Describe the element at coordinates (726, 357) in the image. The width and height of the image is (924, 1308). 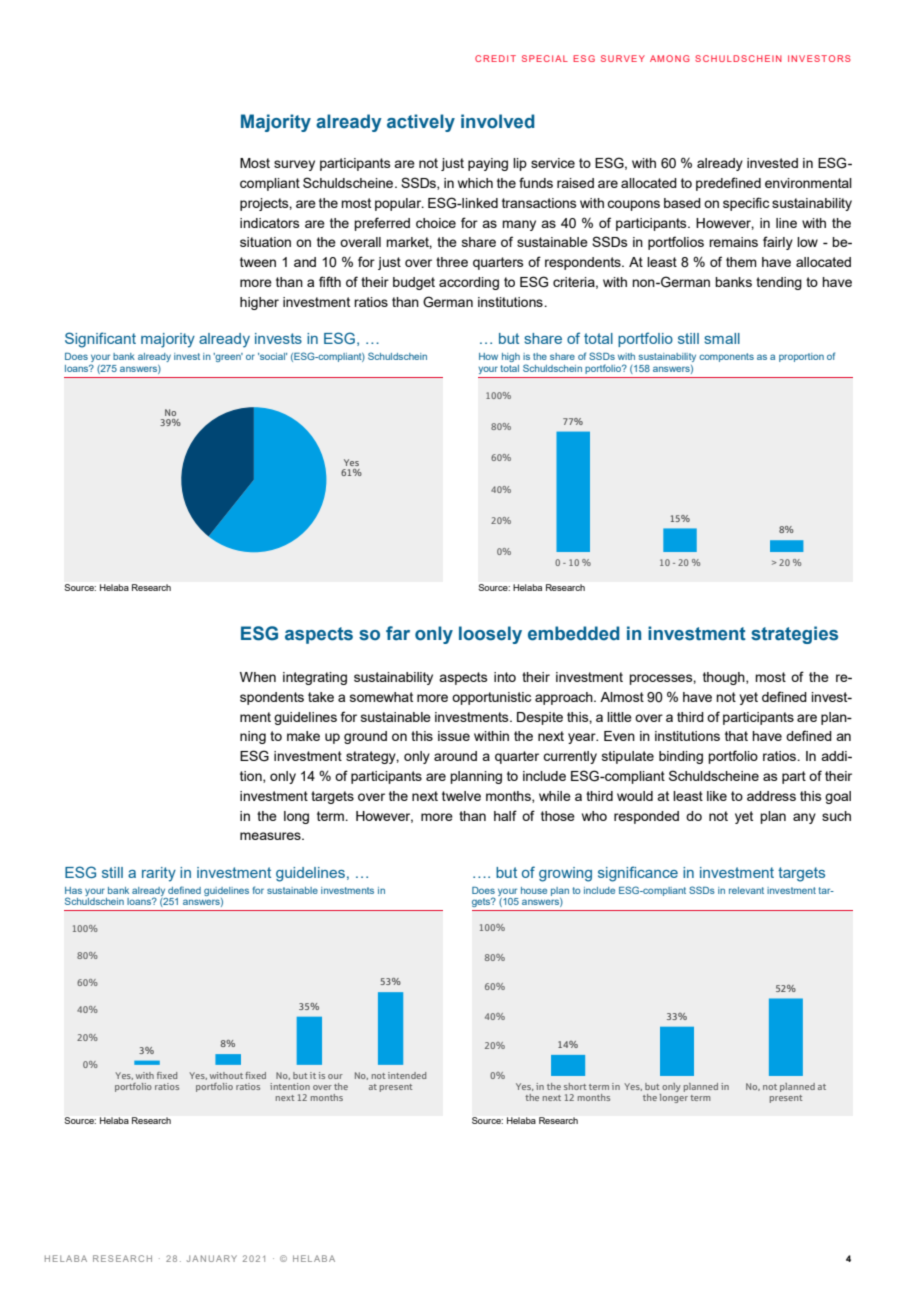
I see `components` at that location.
